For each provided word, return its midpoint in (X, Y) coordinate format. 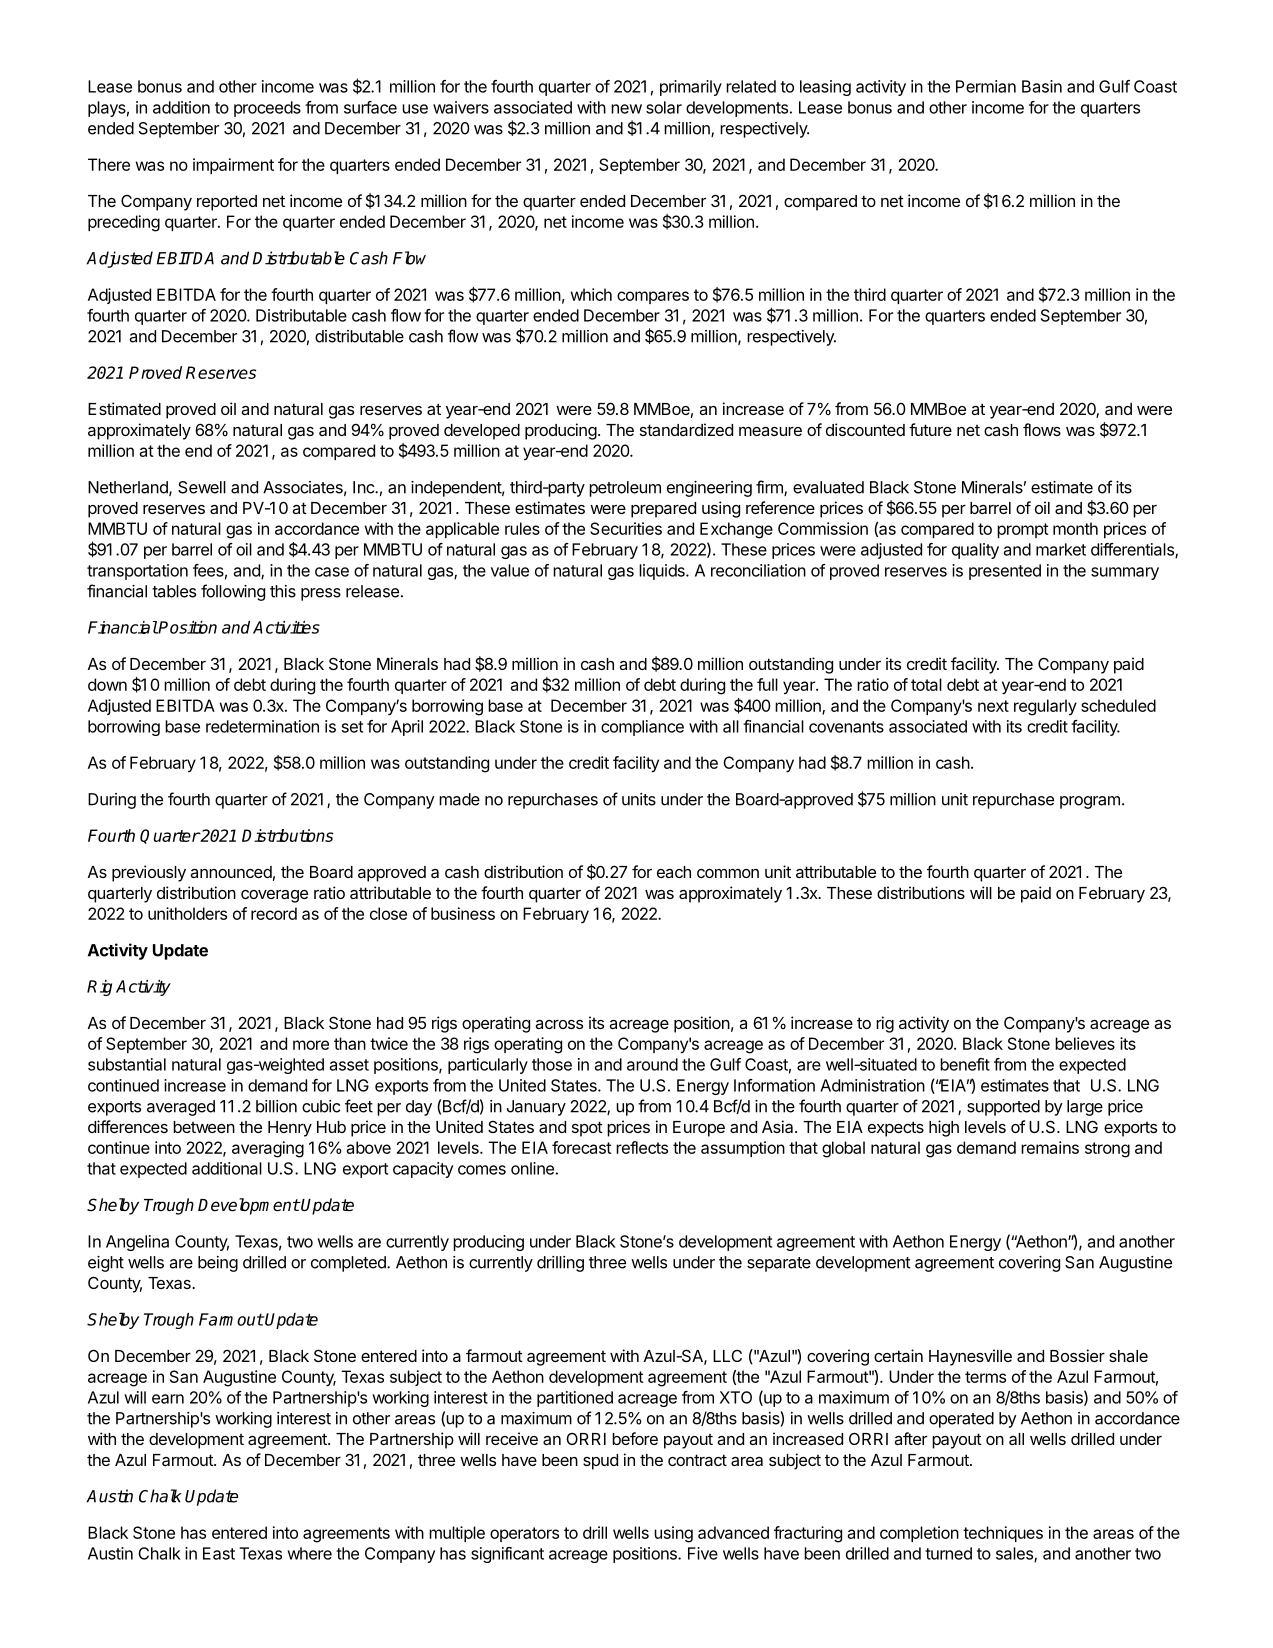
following (233, 592)
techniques (1003, 1534)
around (652, 1064)
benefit (965, 1064)
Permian (986, 86)
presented (1005, 572)
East (219, 1553)
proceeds (267, 109)
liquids (663, 572)
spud (600, 1462)
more (311, 1045)
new (626, 109)
